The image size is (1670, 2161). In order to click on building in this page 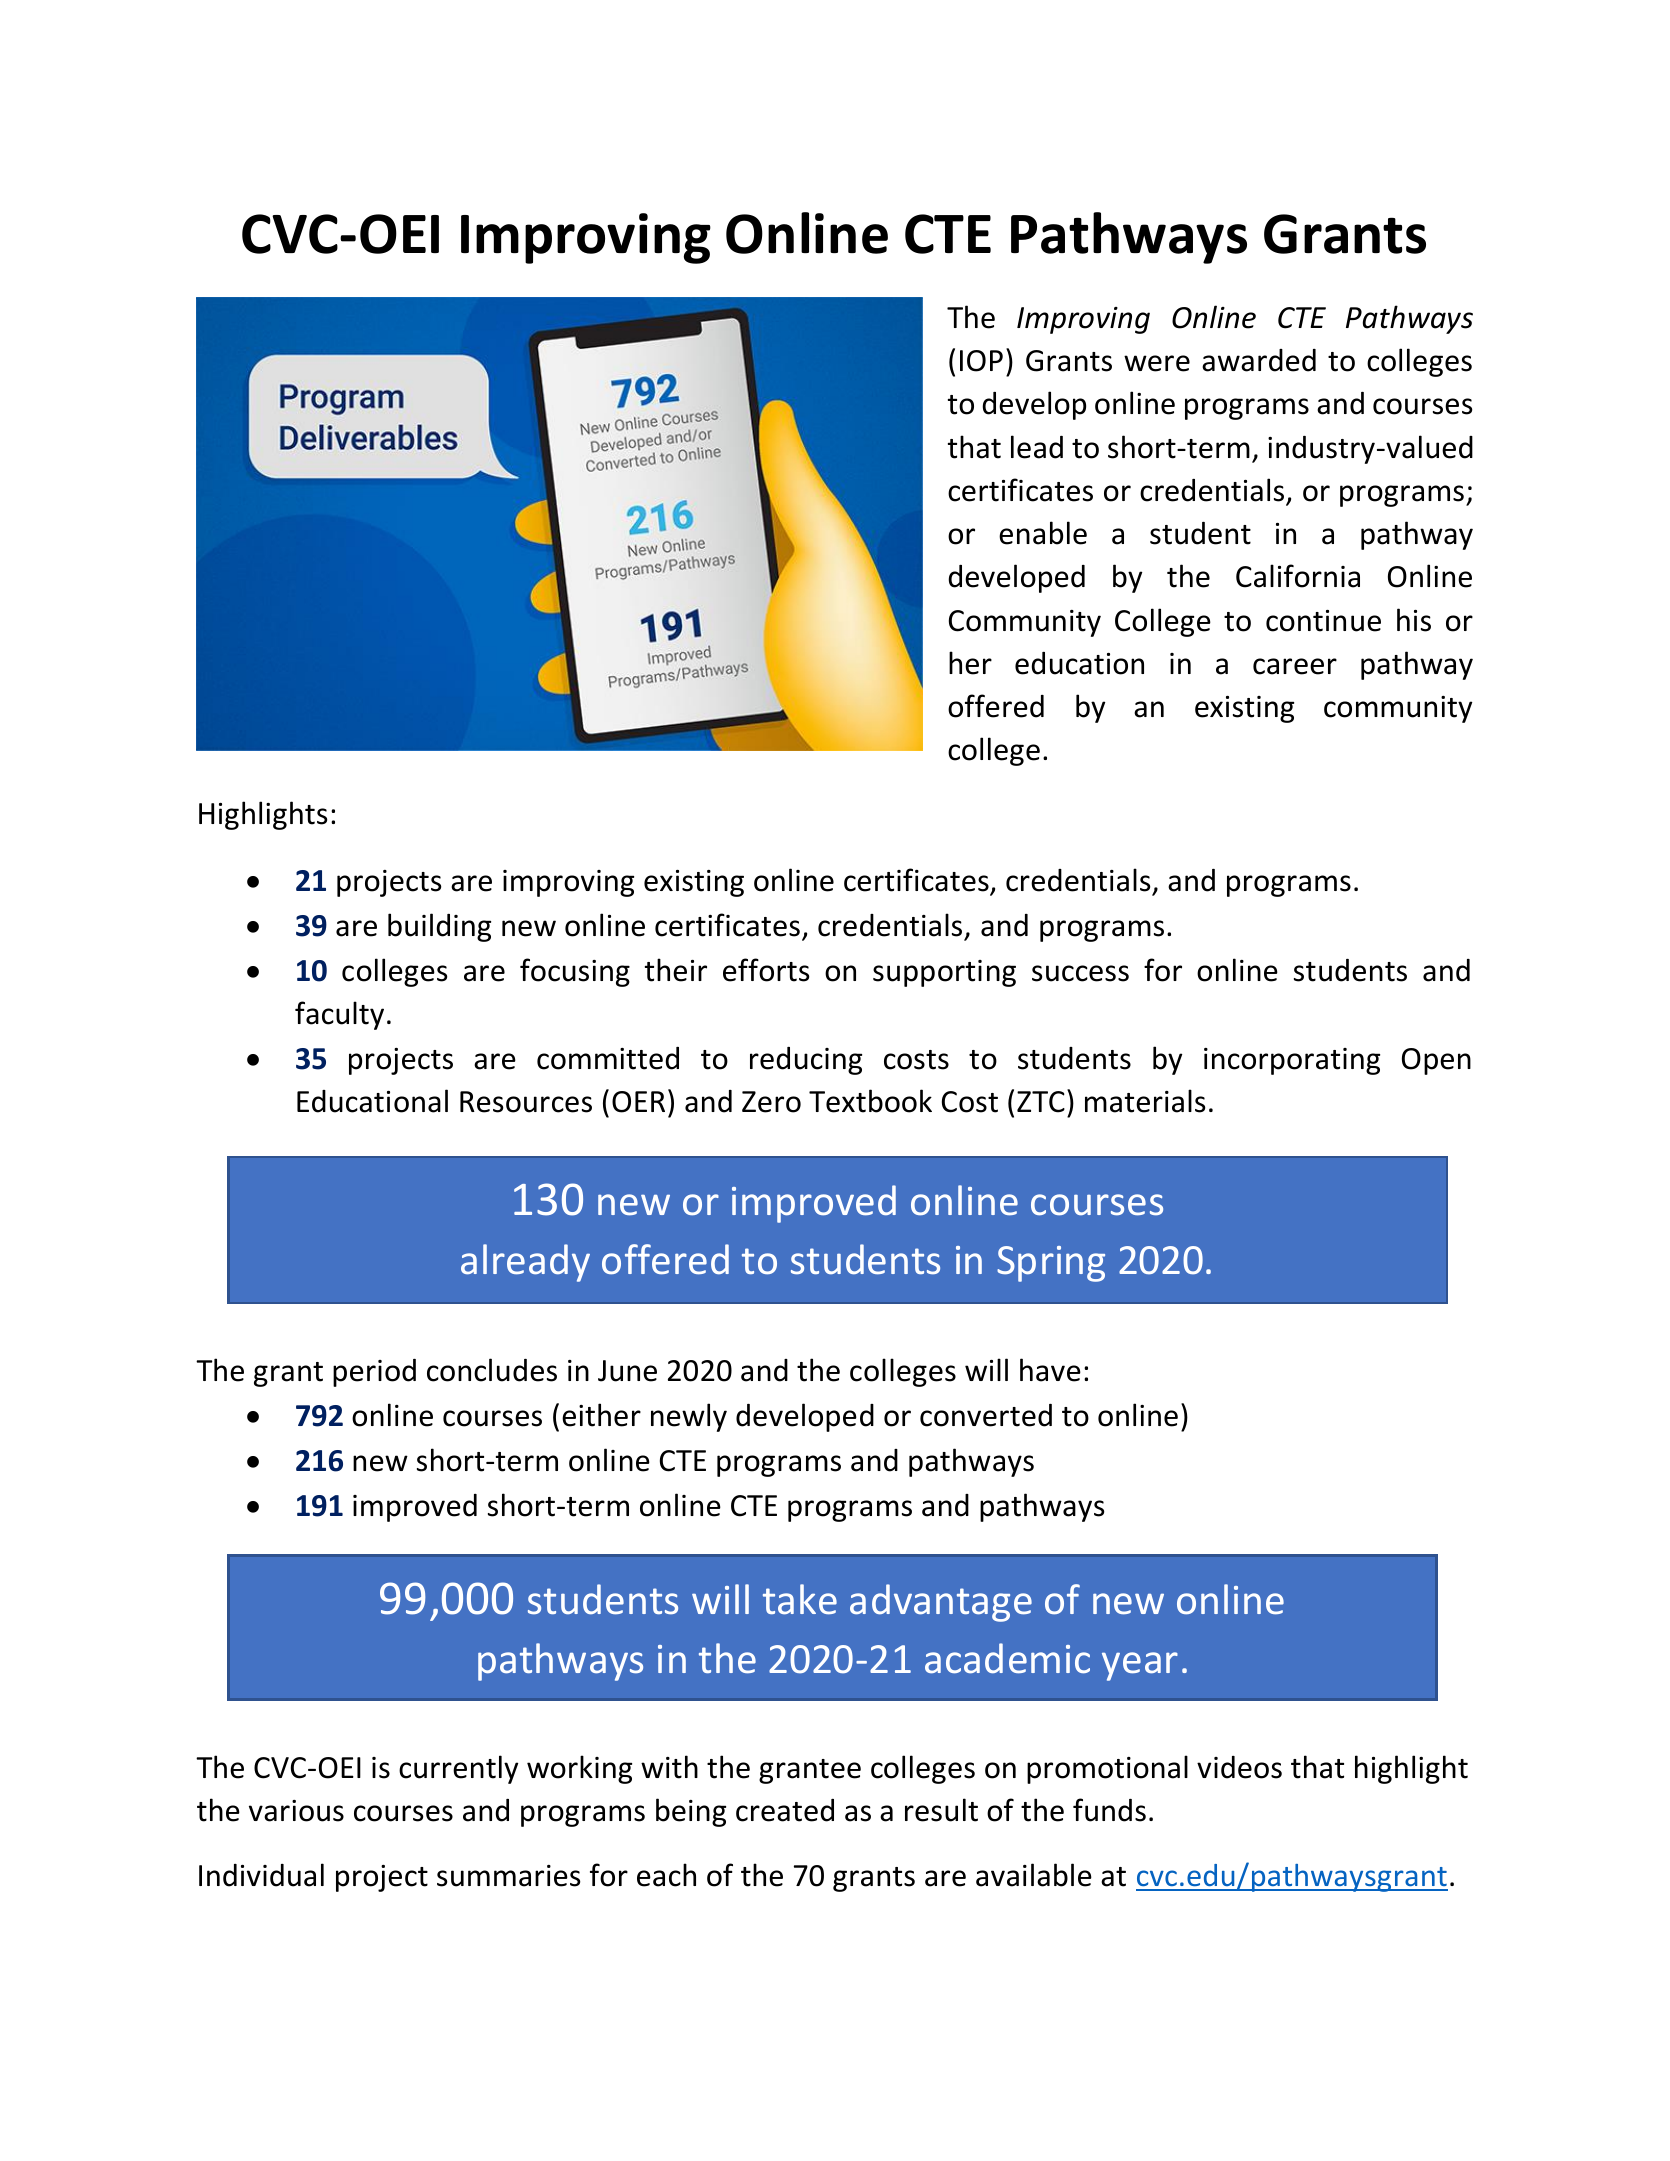, I will do `click(439, 927)`.
